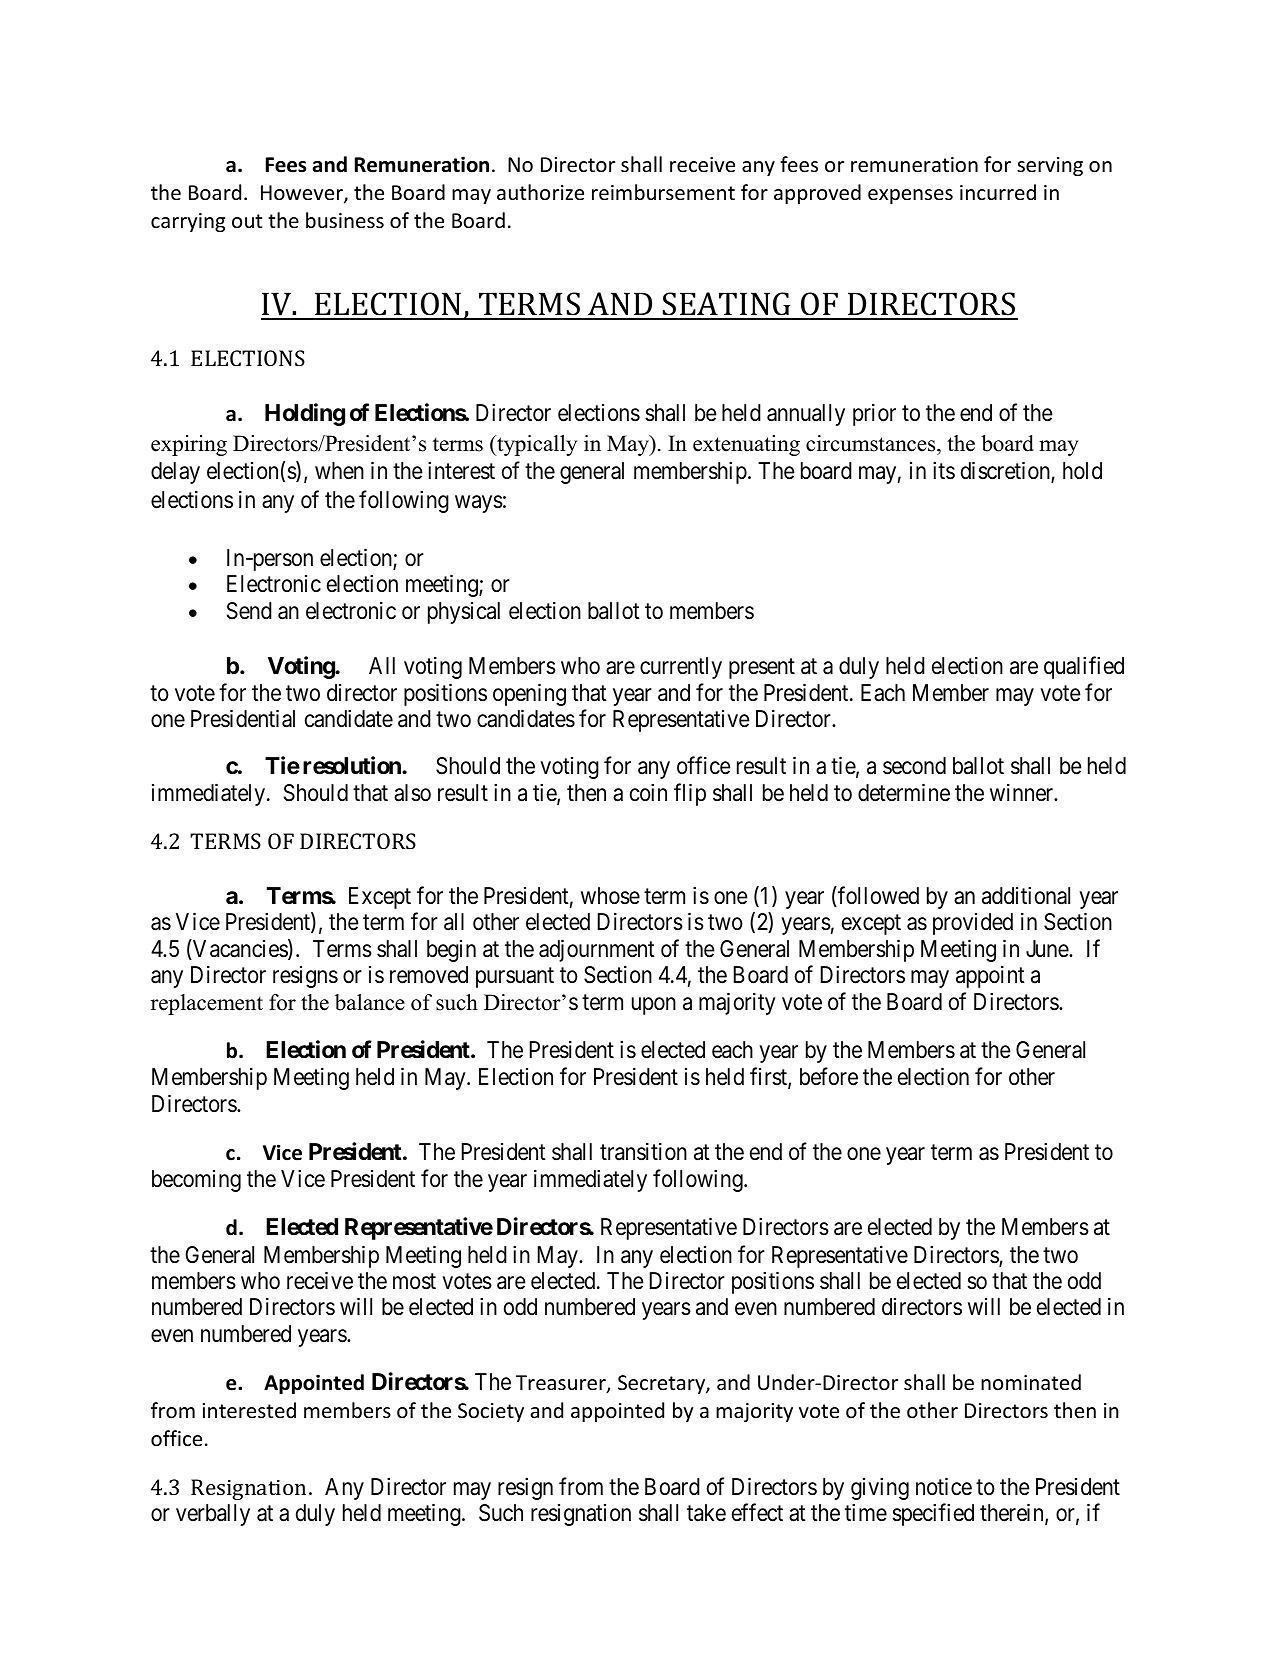 The image size is (1279, 1655). I want to click on its, so click(944, 471).
